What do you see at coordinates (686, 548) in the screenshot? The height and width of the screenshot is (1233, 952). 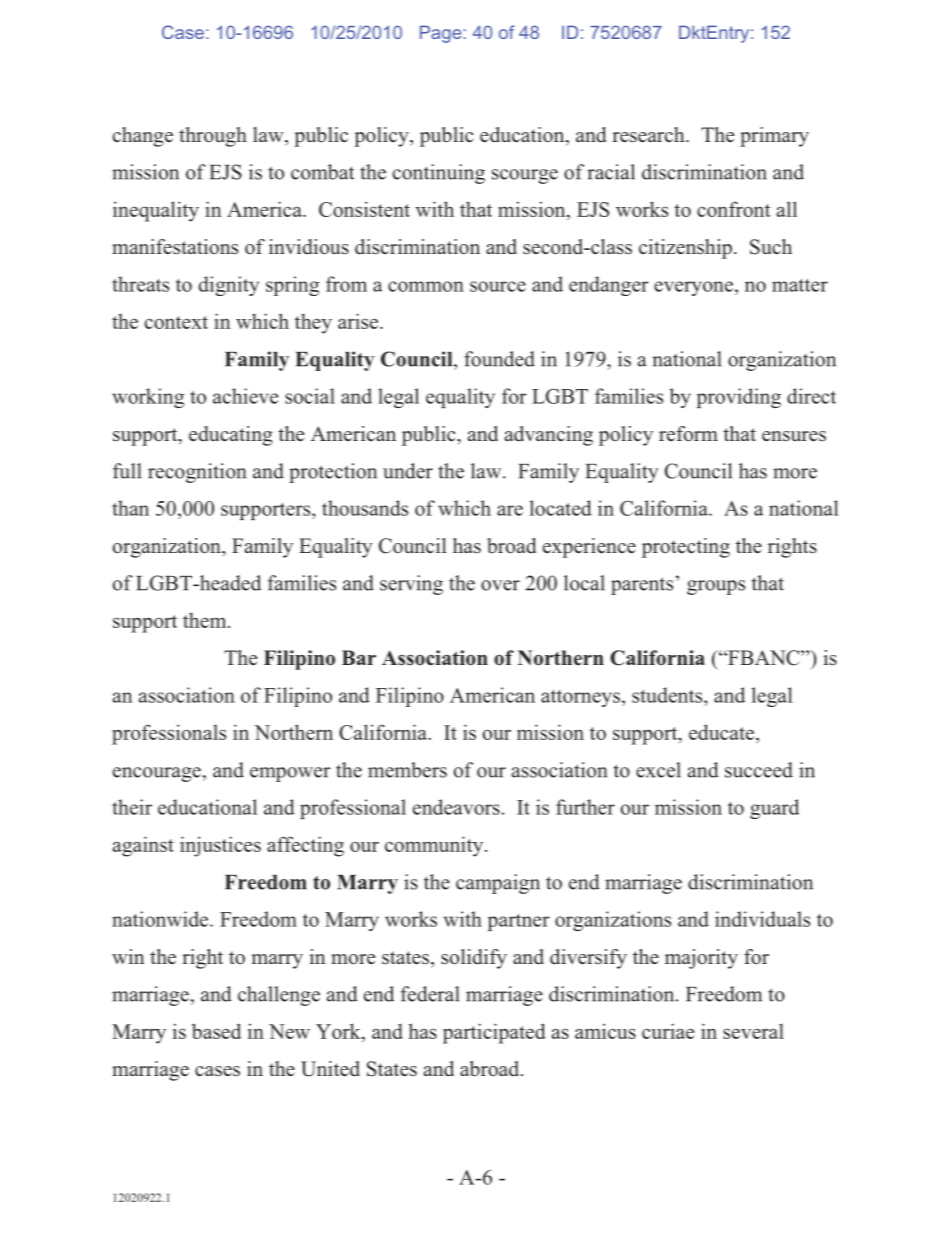 I see `protecting` at bounding box center [686, 548].
